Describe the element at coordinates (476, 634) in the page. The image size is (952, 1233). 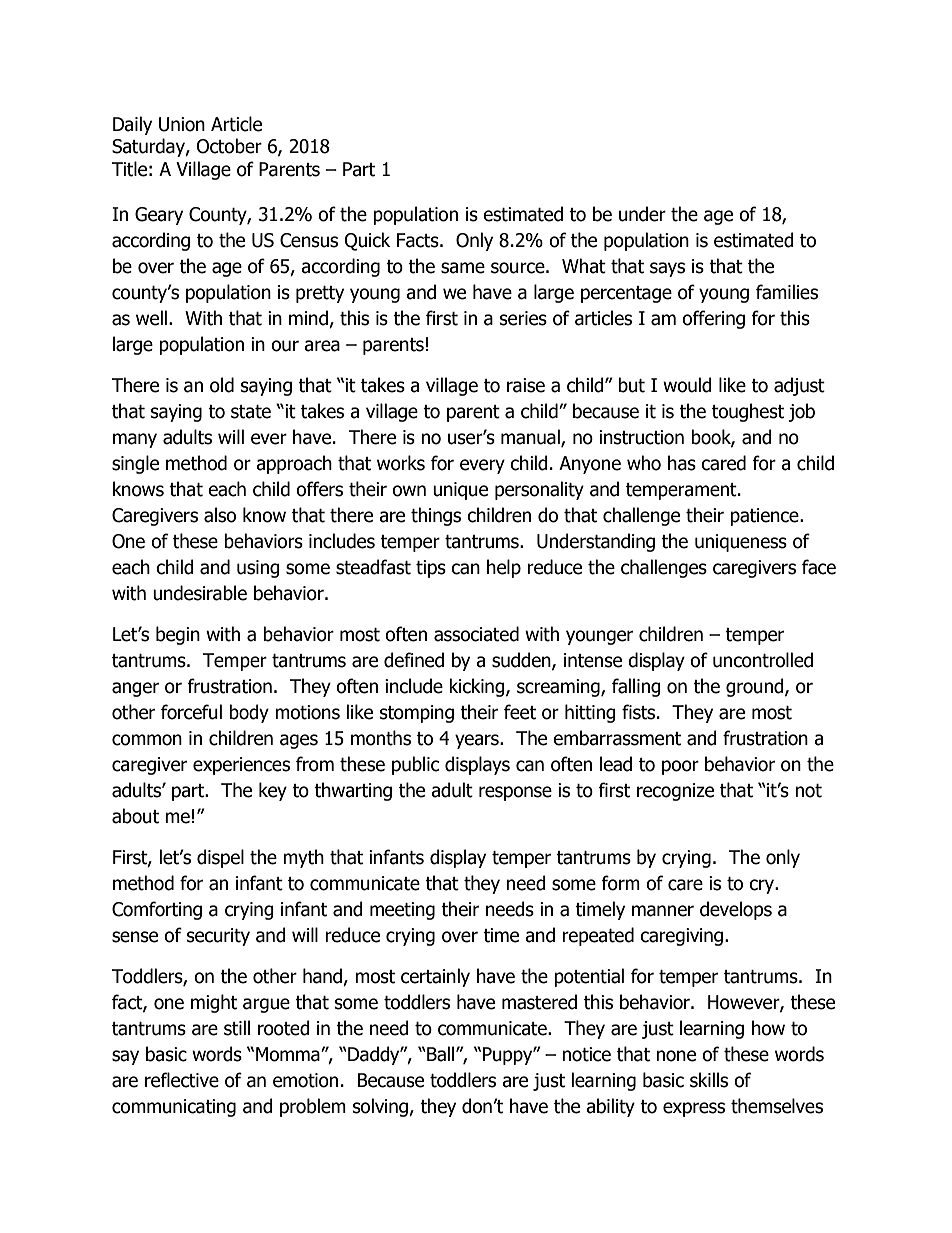
I see `associated` at that location.
